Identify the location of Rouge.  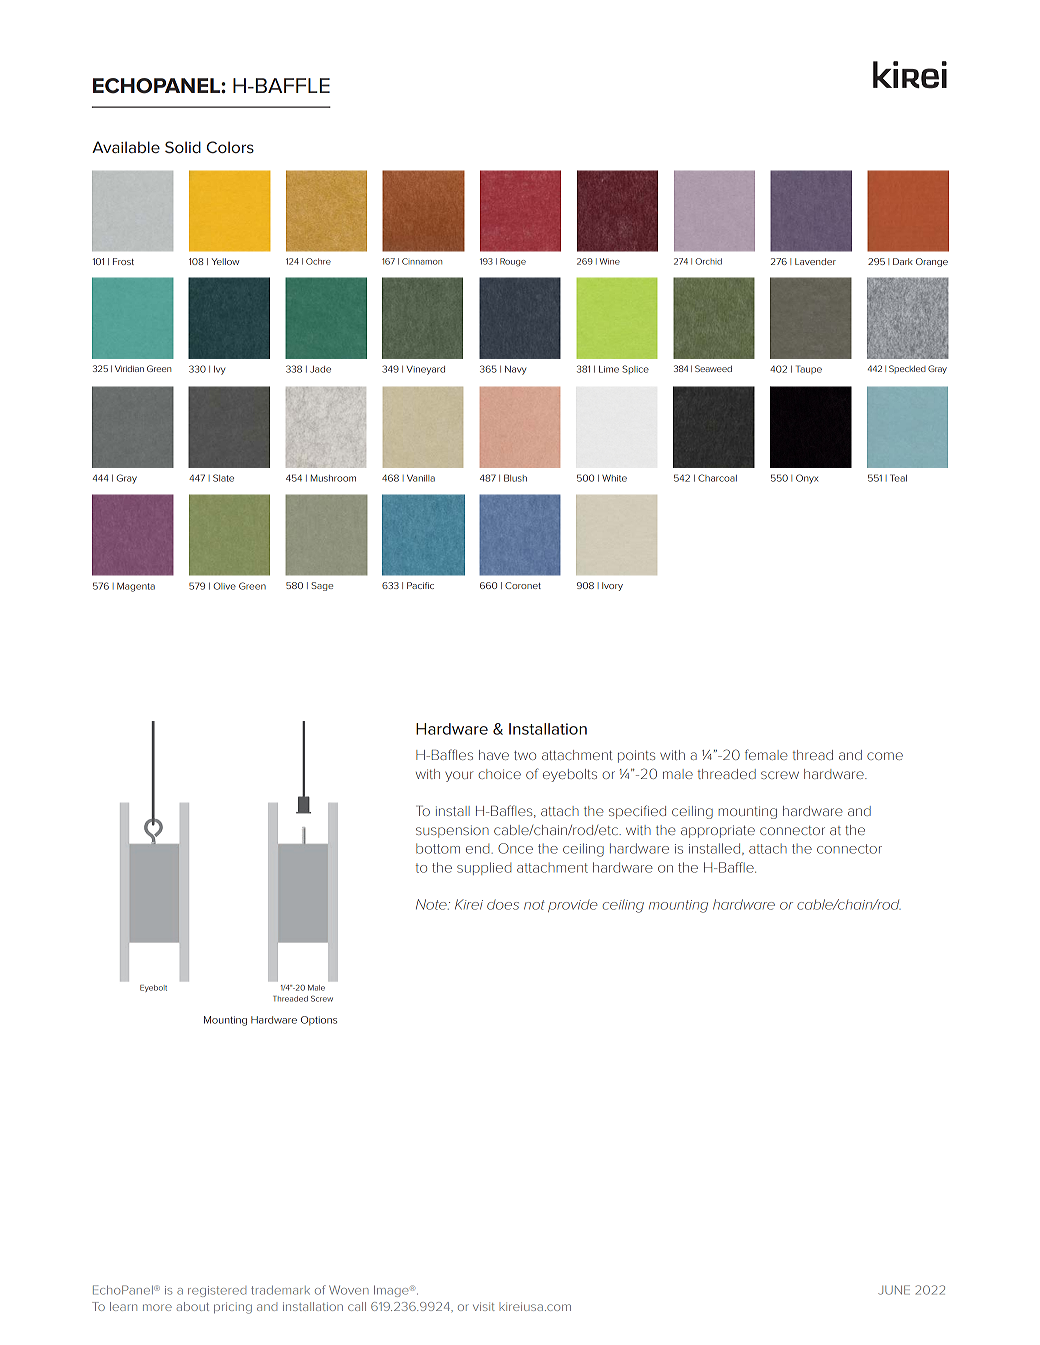
(513, 262).
